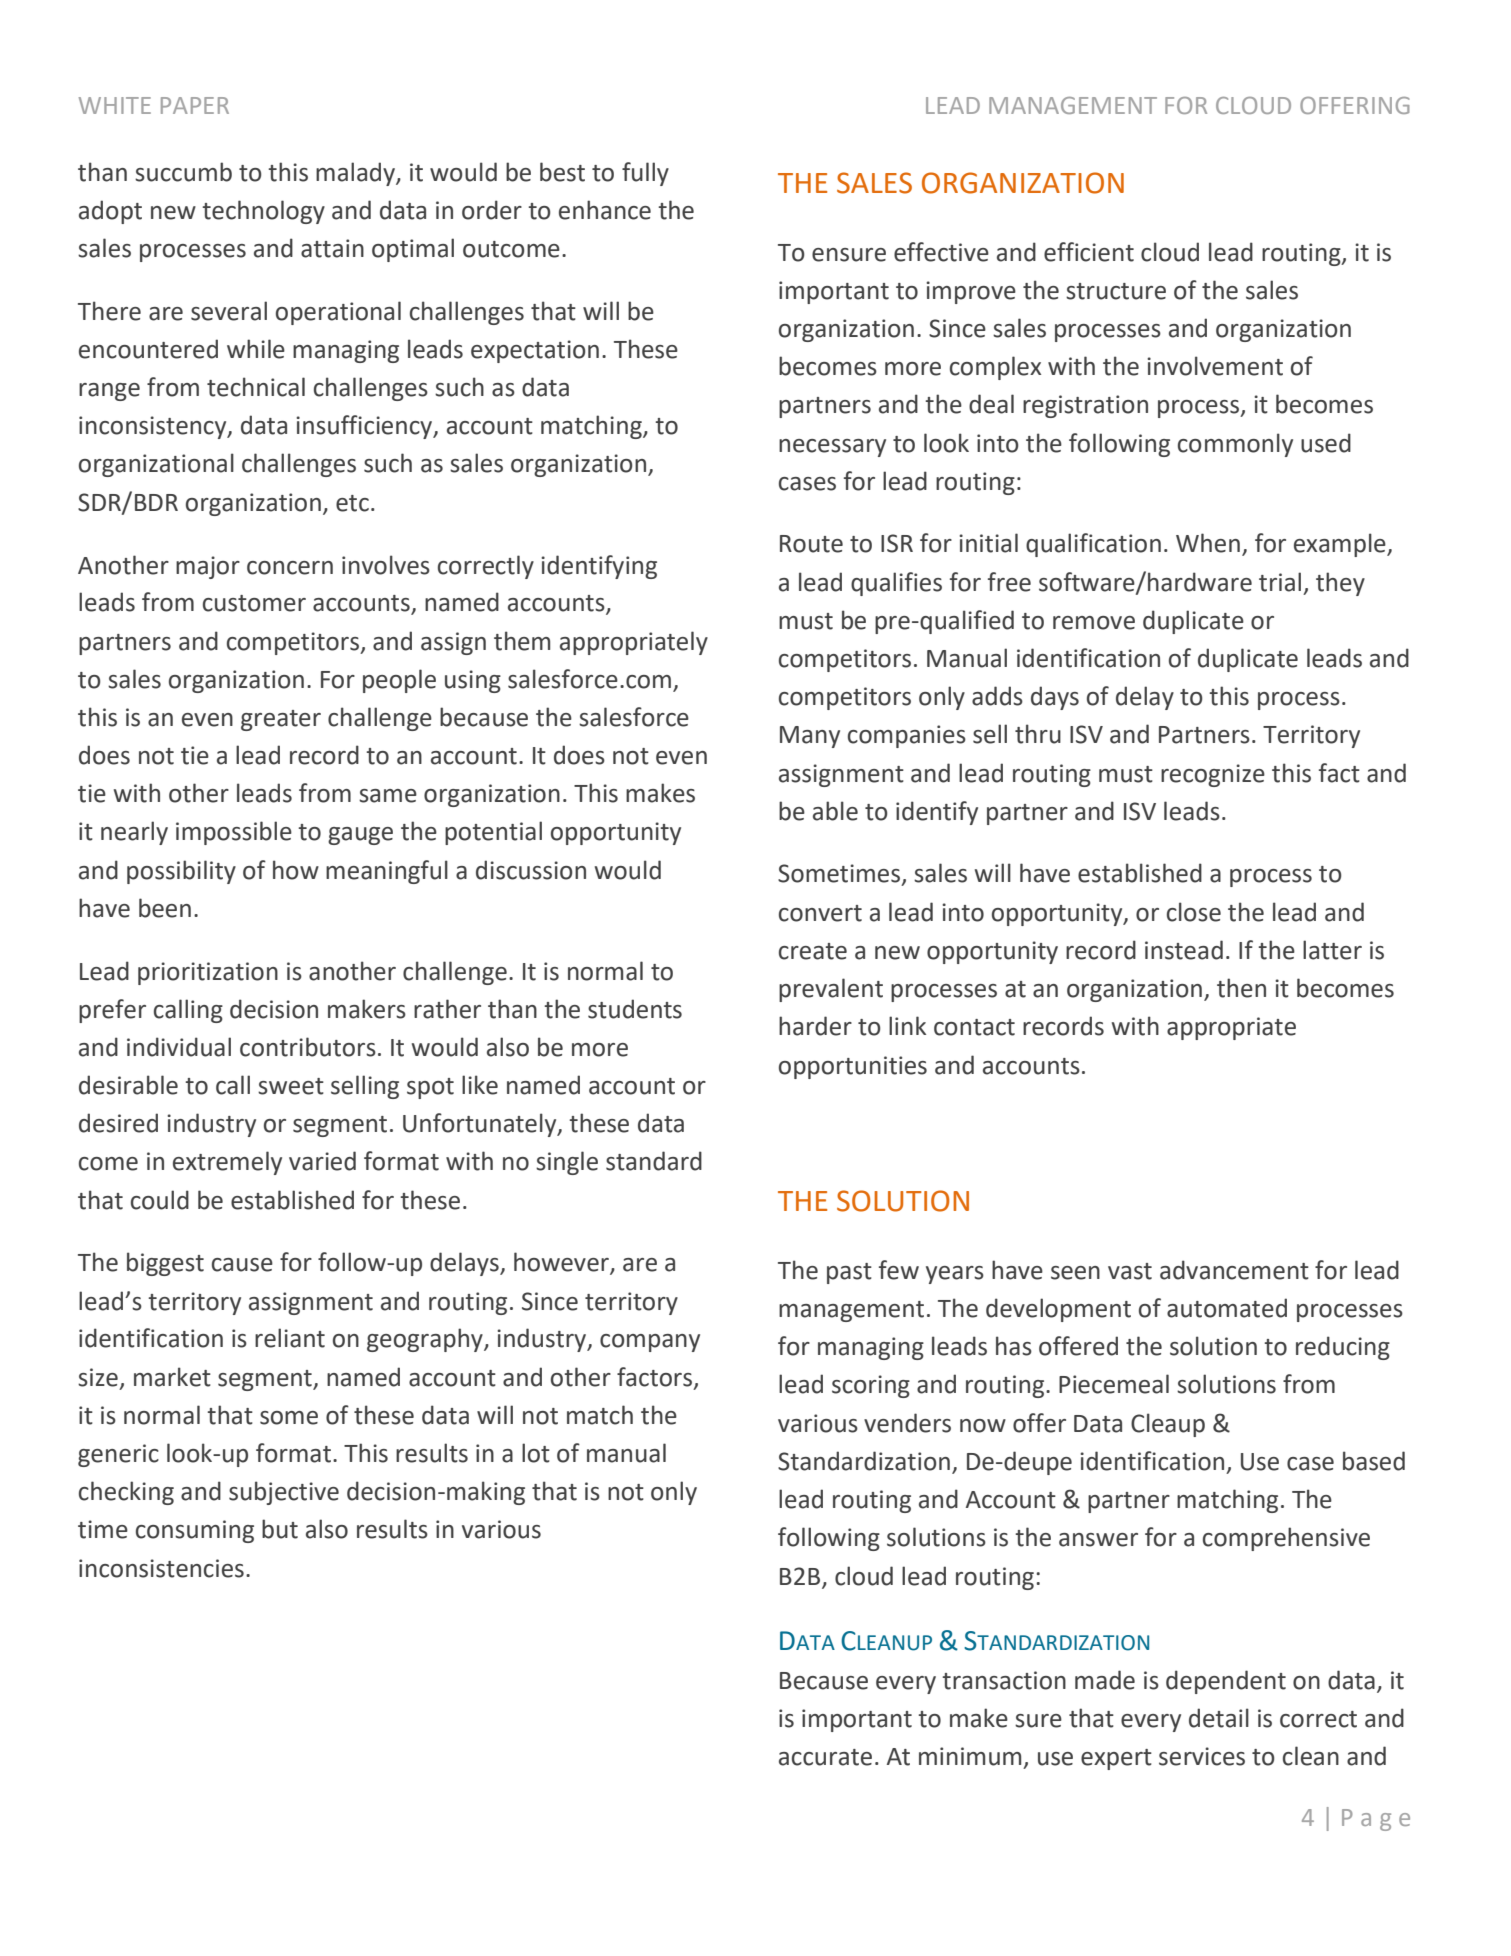  I want to click on succumb, so click(183, 172).
